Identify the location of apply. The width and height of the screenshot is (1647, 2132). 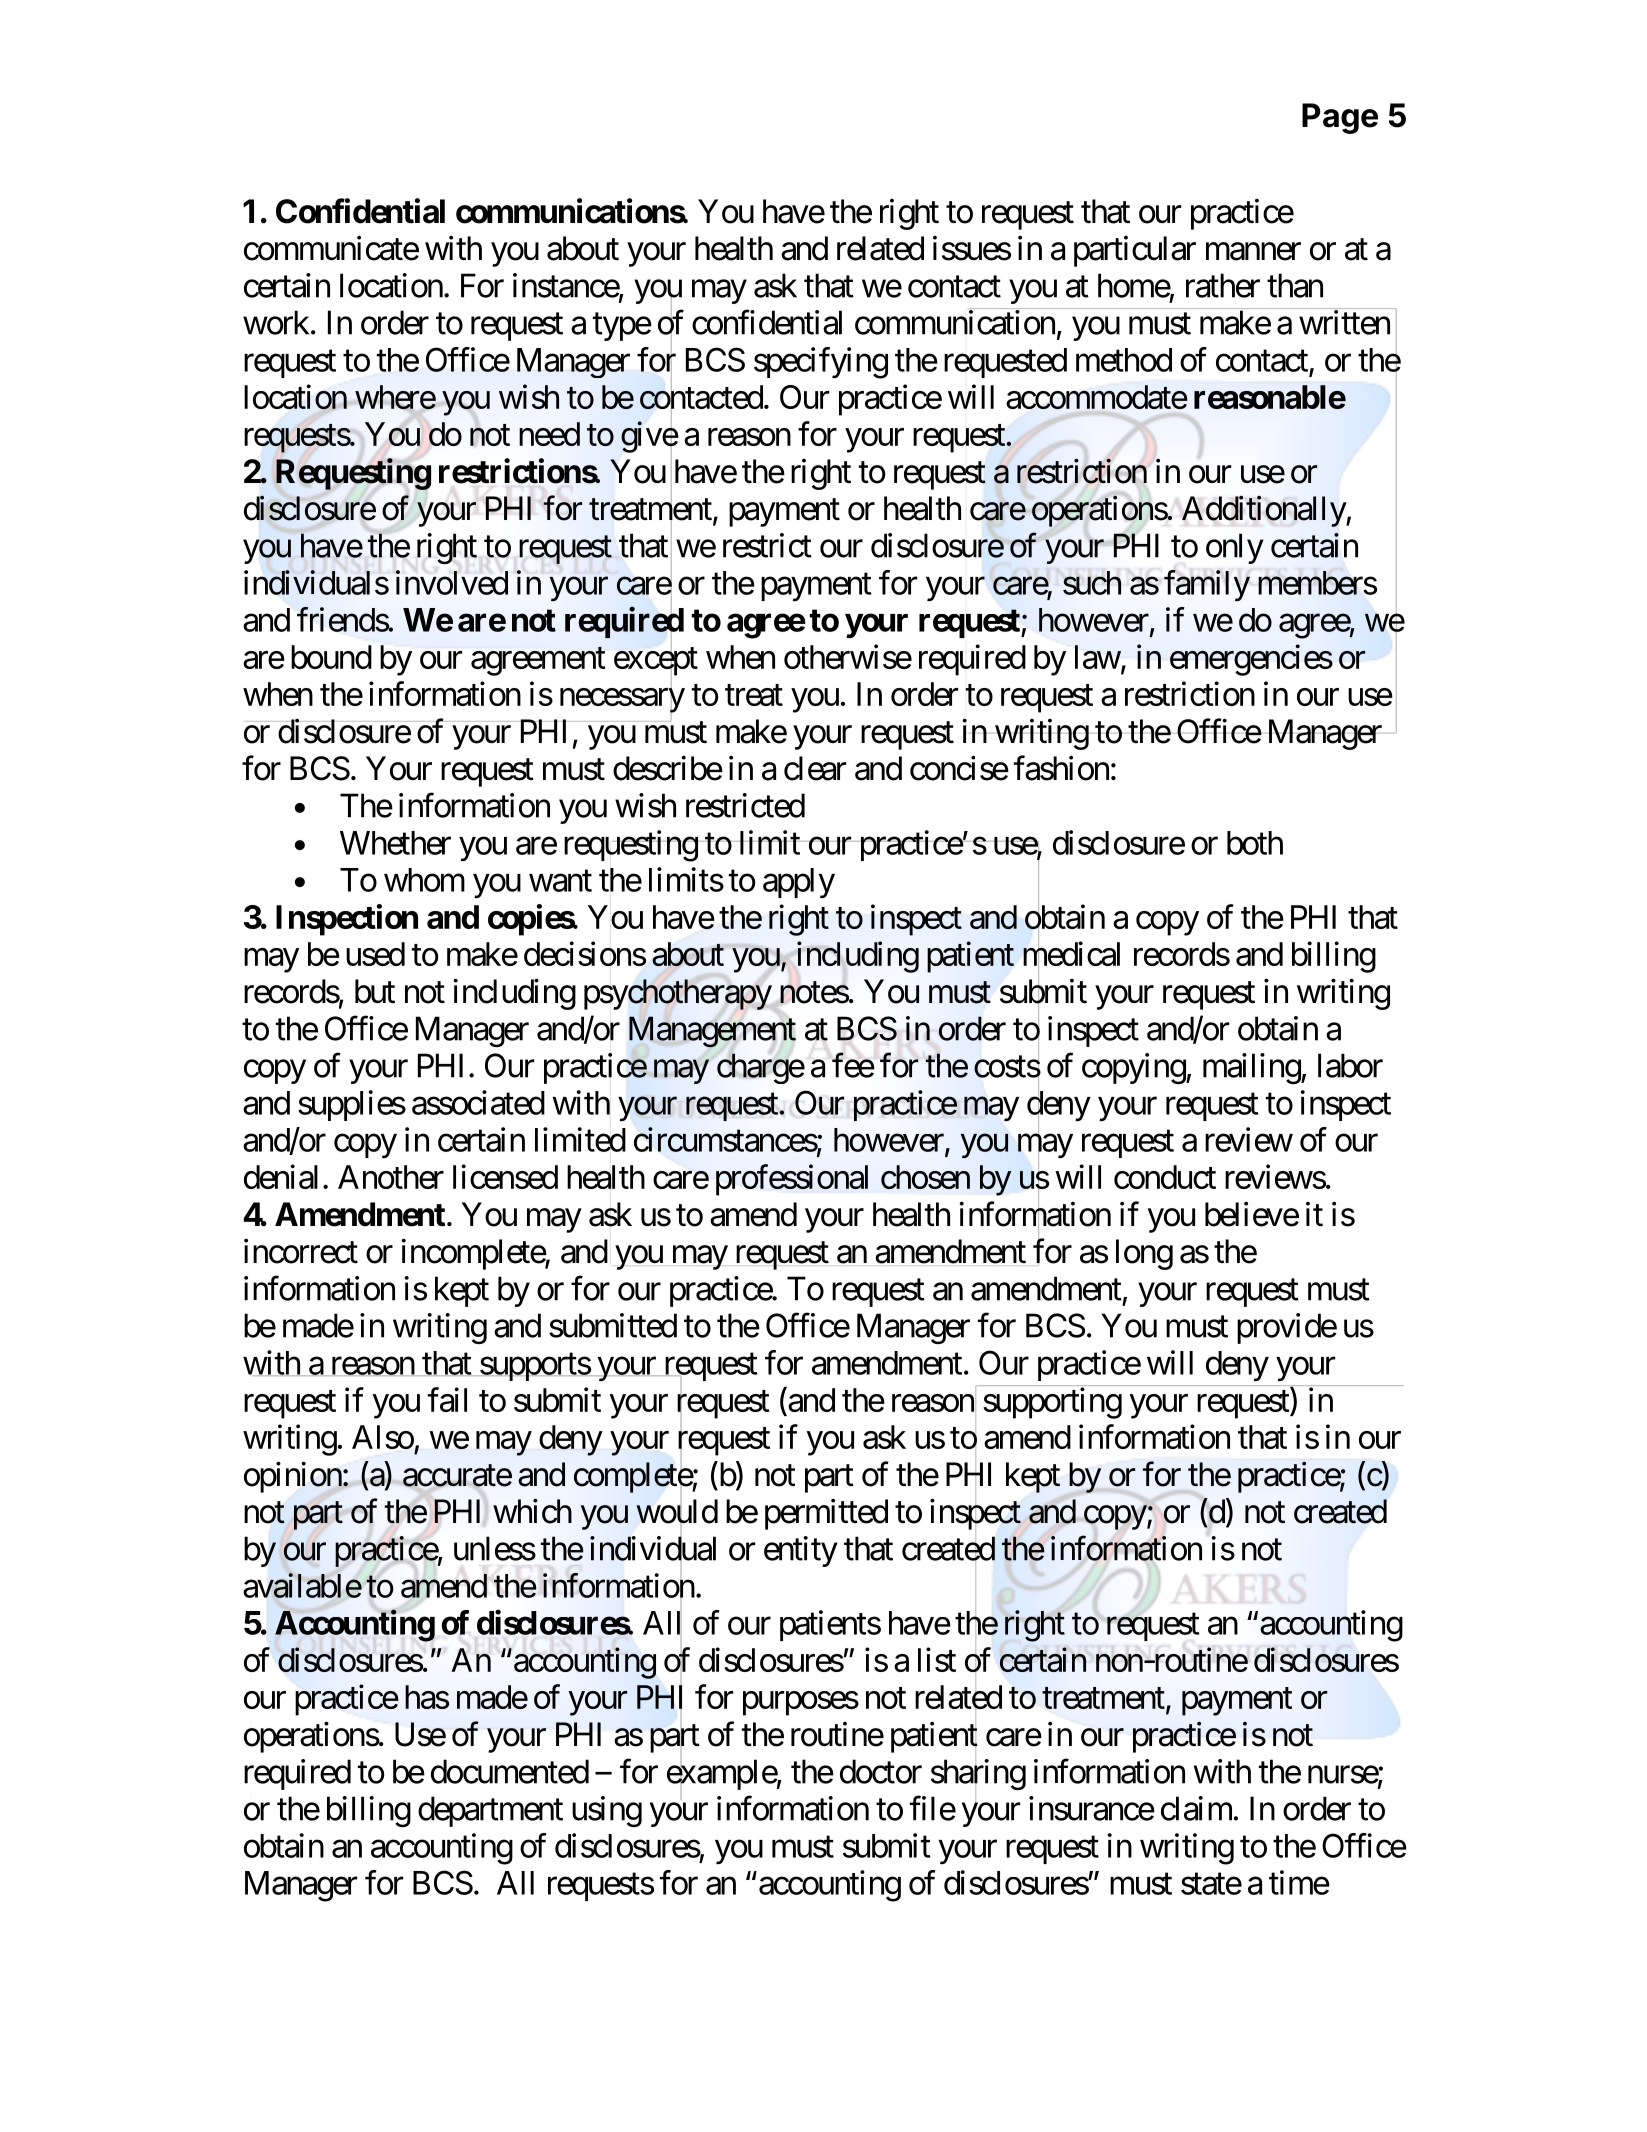
(799, 883).
